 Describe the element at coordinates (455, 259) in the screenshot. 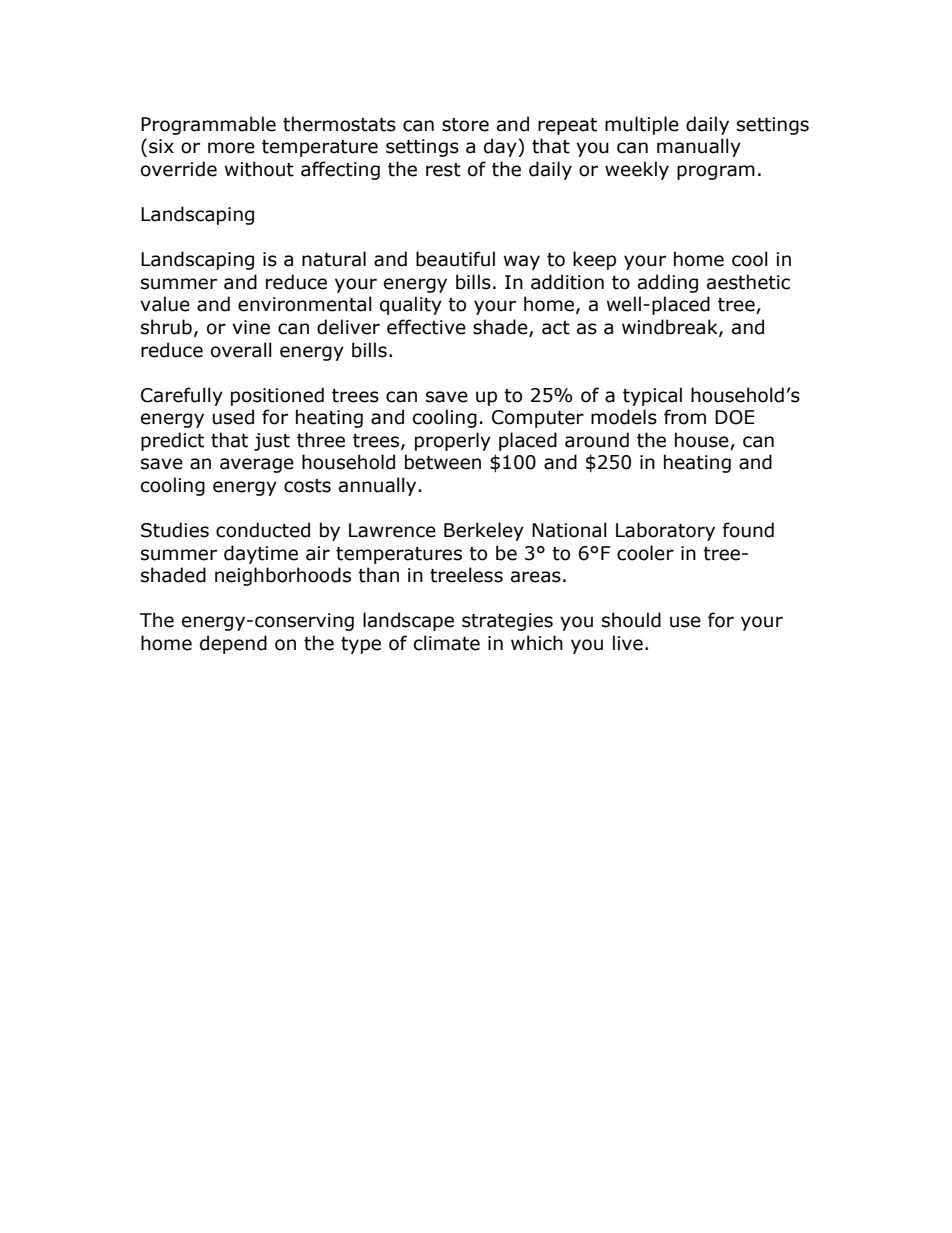

I see `beautiful` at that location.
